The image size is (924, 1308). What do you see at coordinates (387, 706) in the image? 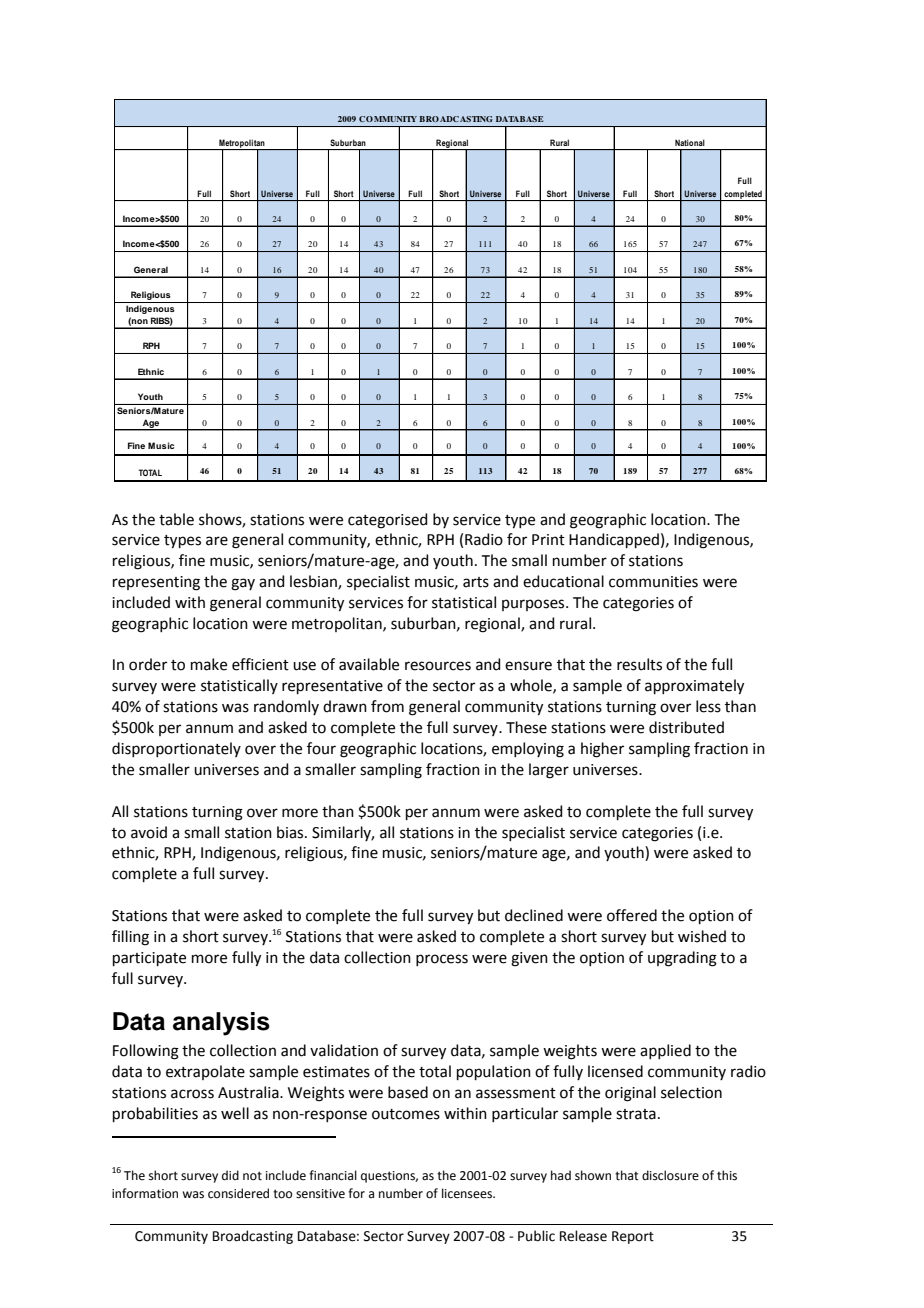
I see `from` at bounding box center [387, 706].
